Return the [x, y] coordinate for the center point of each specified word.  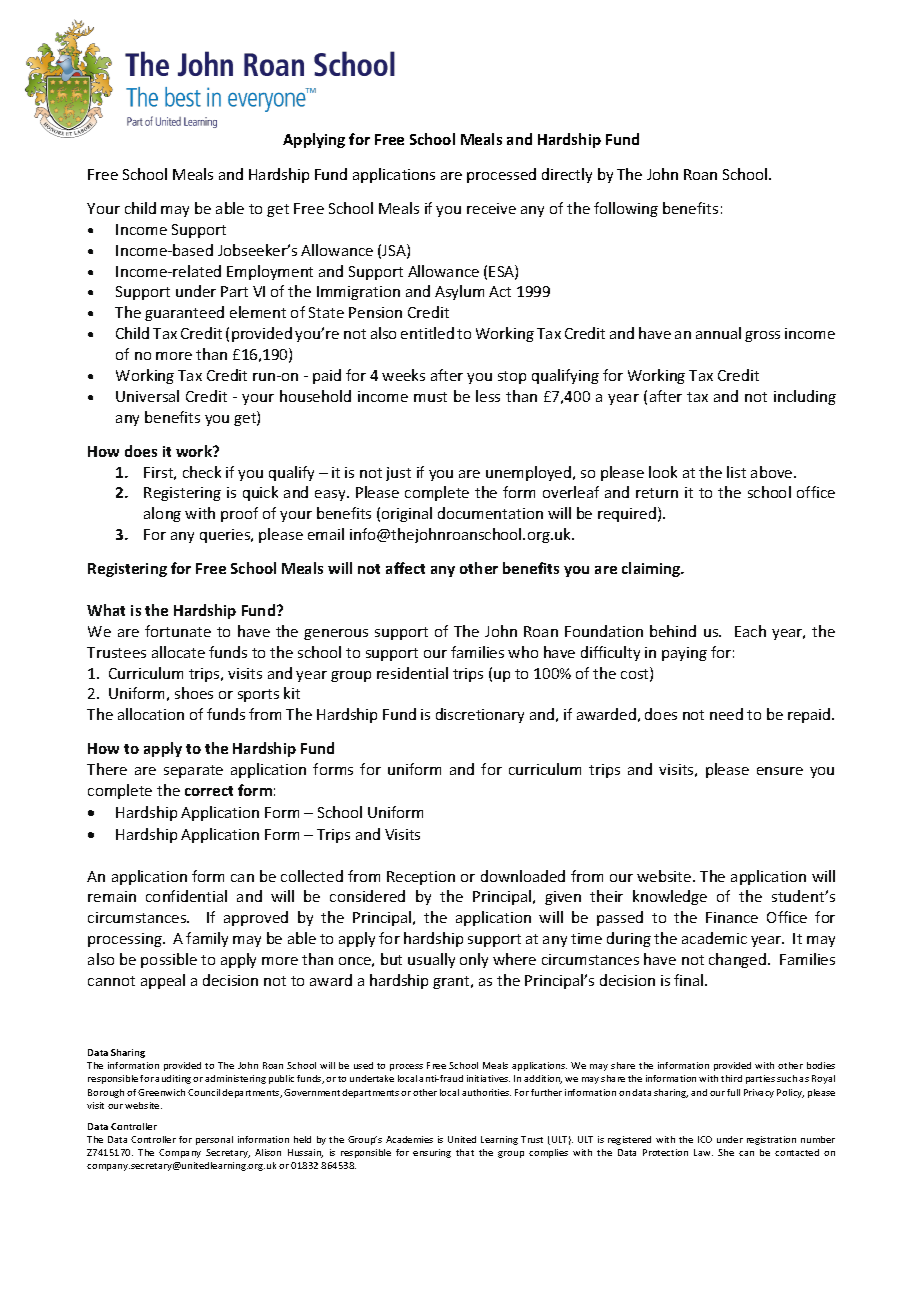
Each [750, 631]
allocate [178, 652]
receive [491, 208]
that [465, 1152]
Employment [270, 272]
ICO [705, 1139]
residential [412, 673]
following [626, 209]
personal [214, 1140]
